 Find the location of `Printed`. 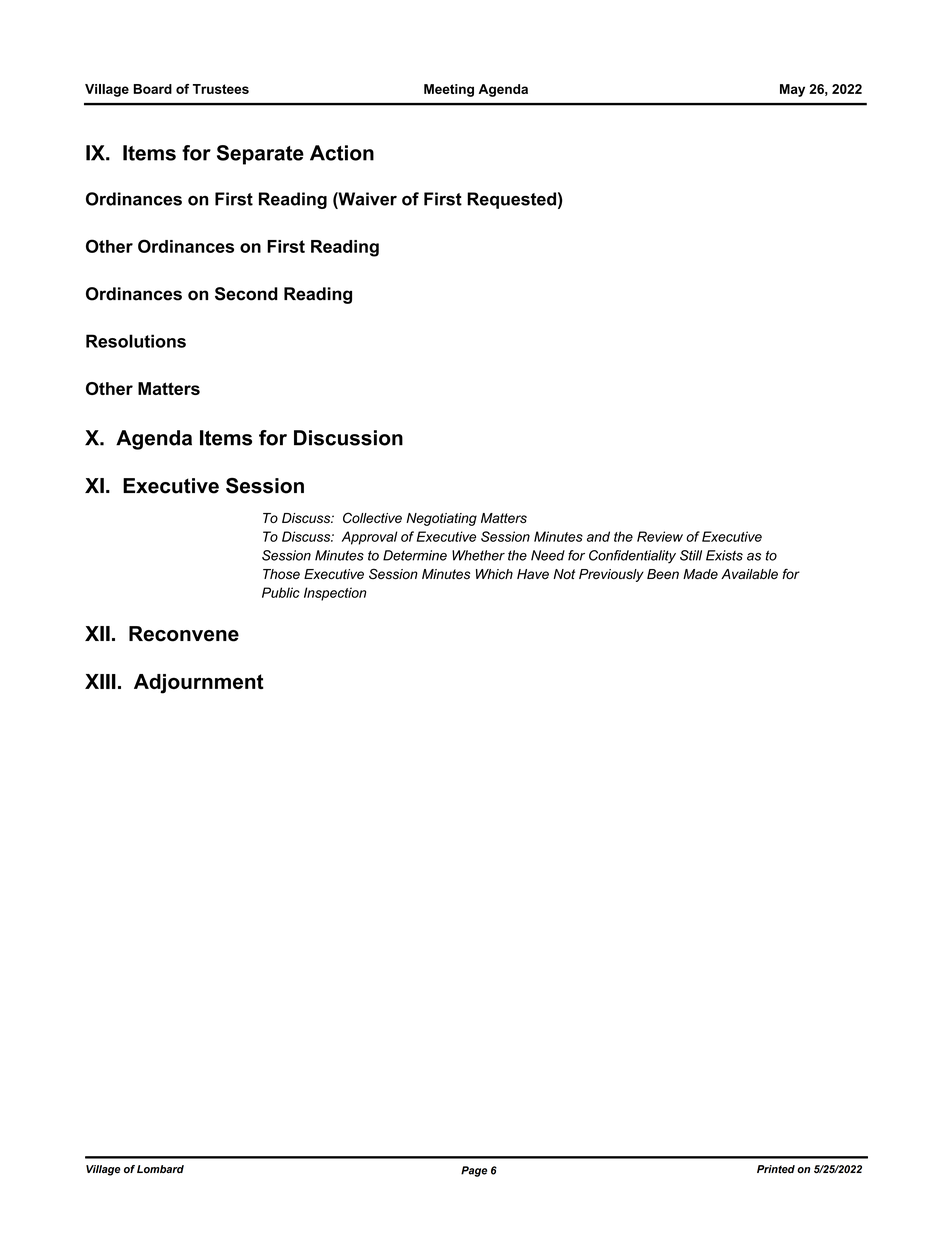

Printed is located at coordinates (776, 1169).
